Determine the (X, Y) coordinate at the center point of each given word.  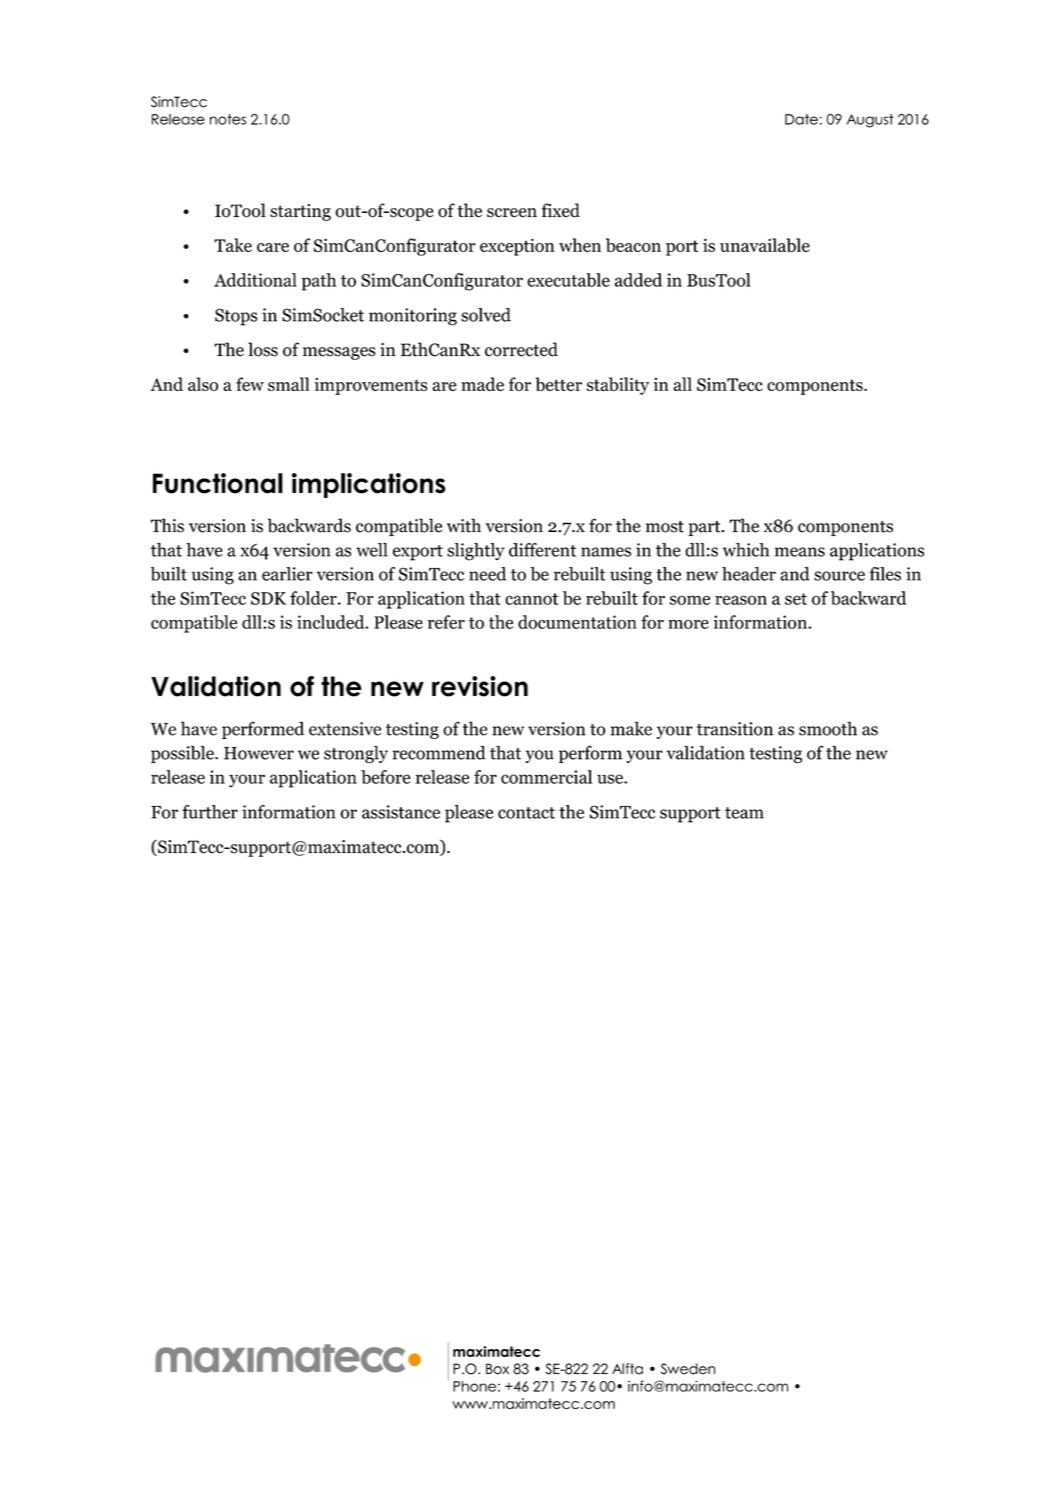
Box (497, 1369)
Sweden (688, 1369)
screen (512, 213)
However (259, 753)
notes (228, 119)
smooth (828, 728)
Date (801, 119)
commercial (546, 777)
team (744, 813)
